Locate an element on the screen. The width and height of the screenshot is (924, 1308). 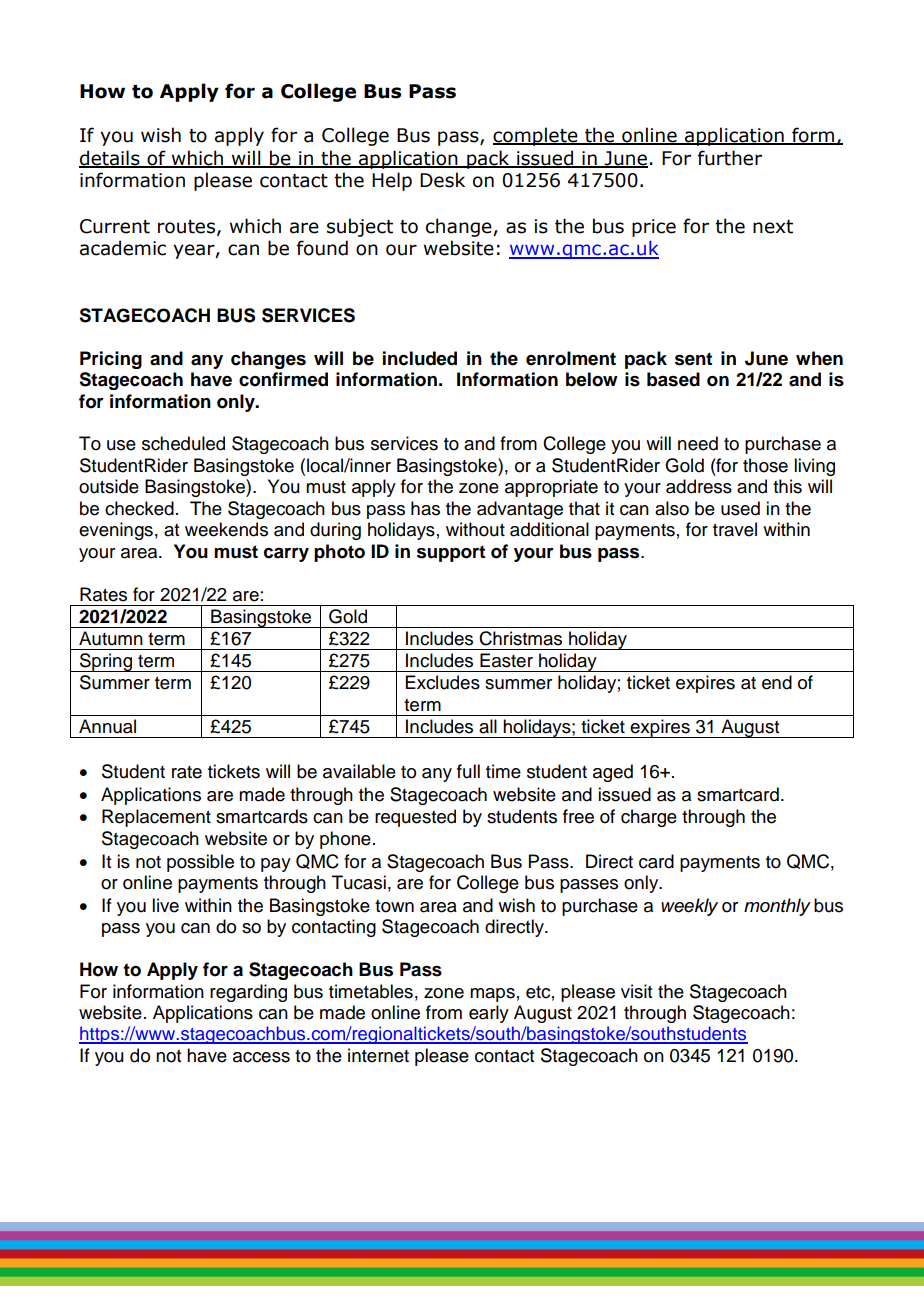
further is located at coordinates (730, 158).
